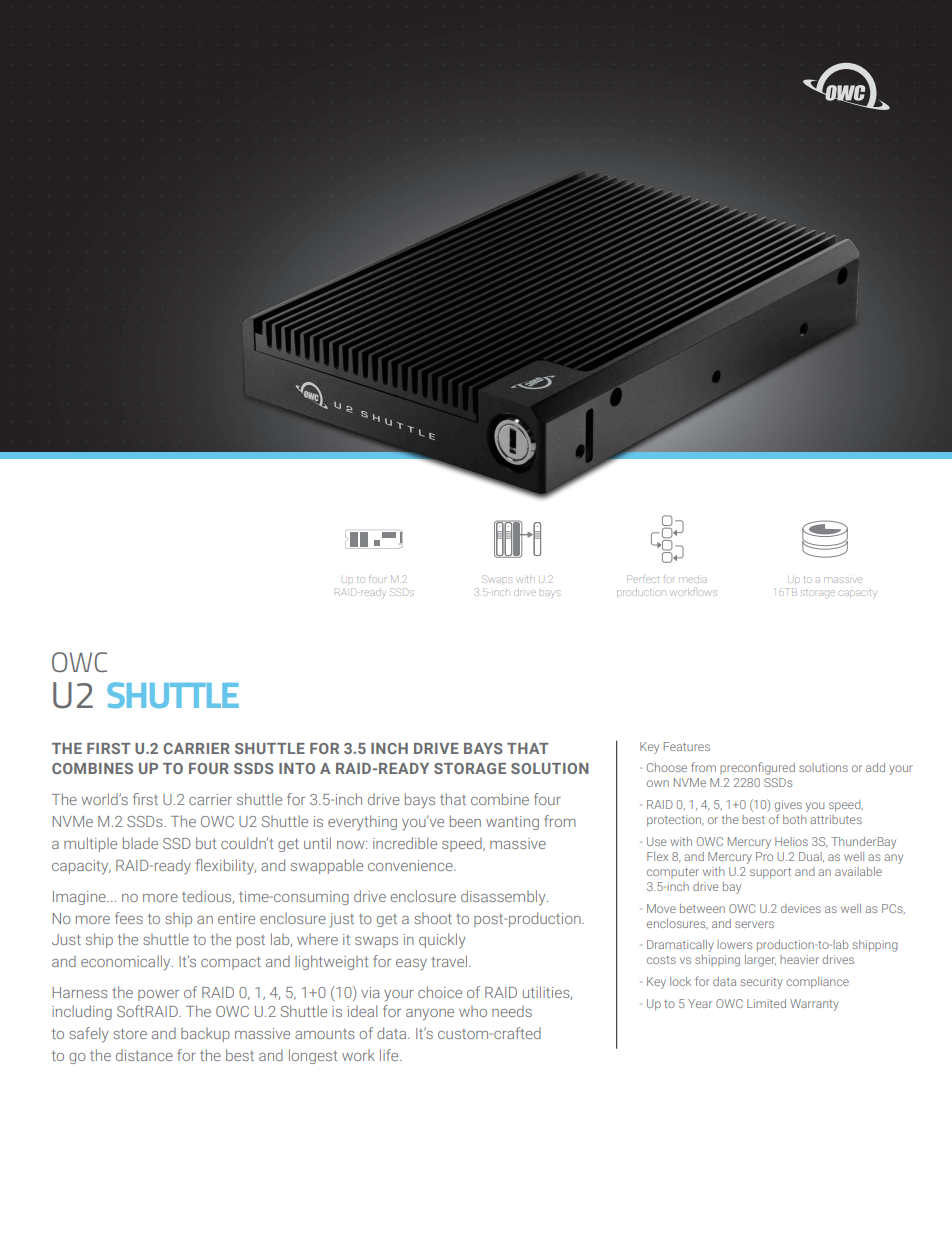 This page has width=952, height=1233. Describe the element at coordinates (693, 580) in the page. I see `media` at that location.
